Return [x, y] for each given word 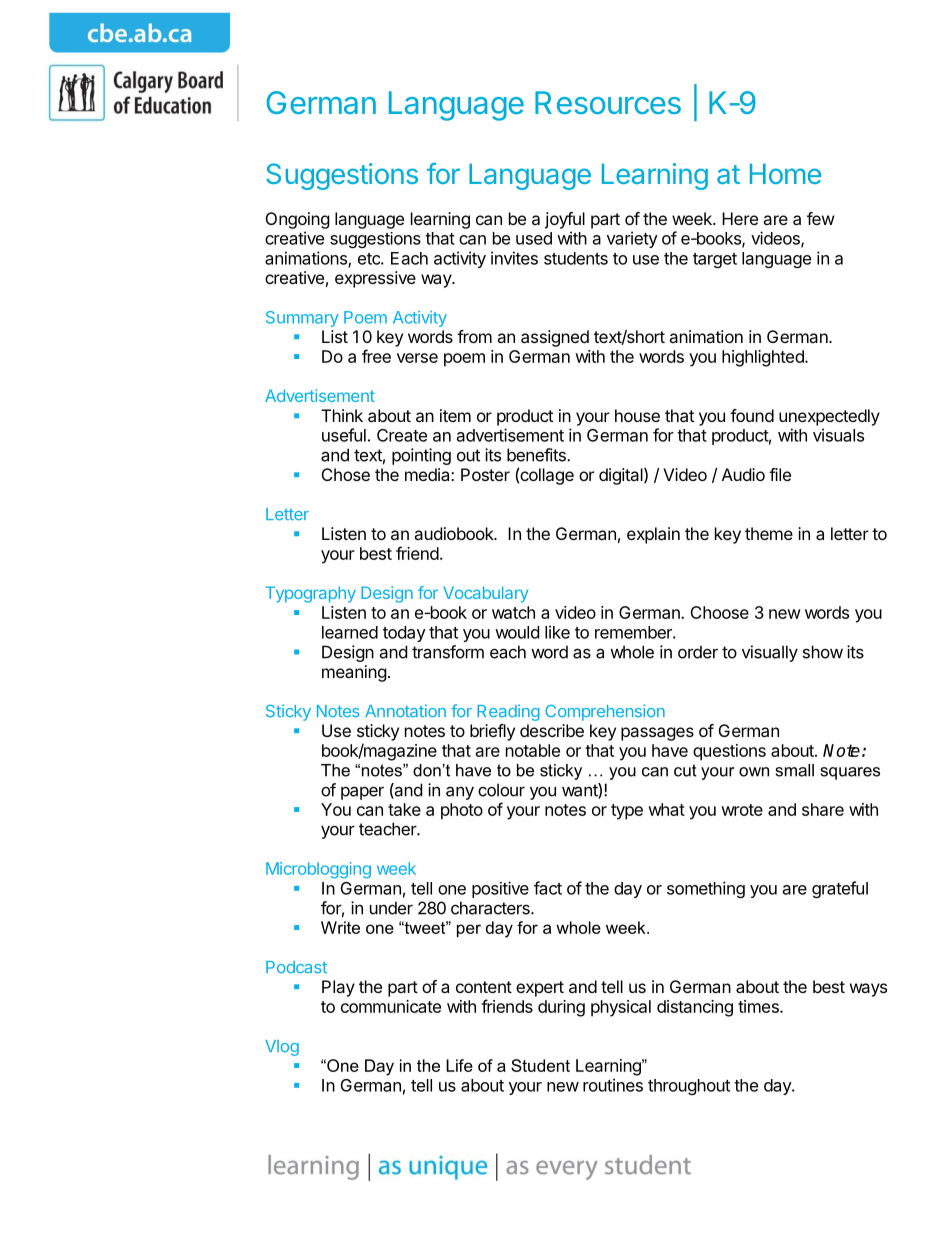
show [823, 652]
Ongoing [298, 220]
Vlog [282, 1048]
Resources [608, 102]
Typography [311, 594]
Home [785, 174]
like [557, 632]
